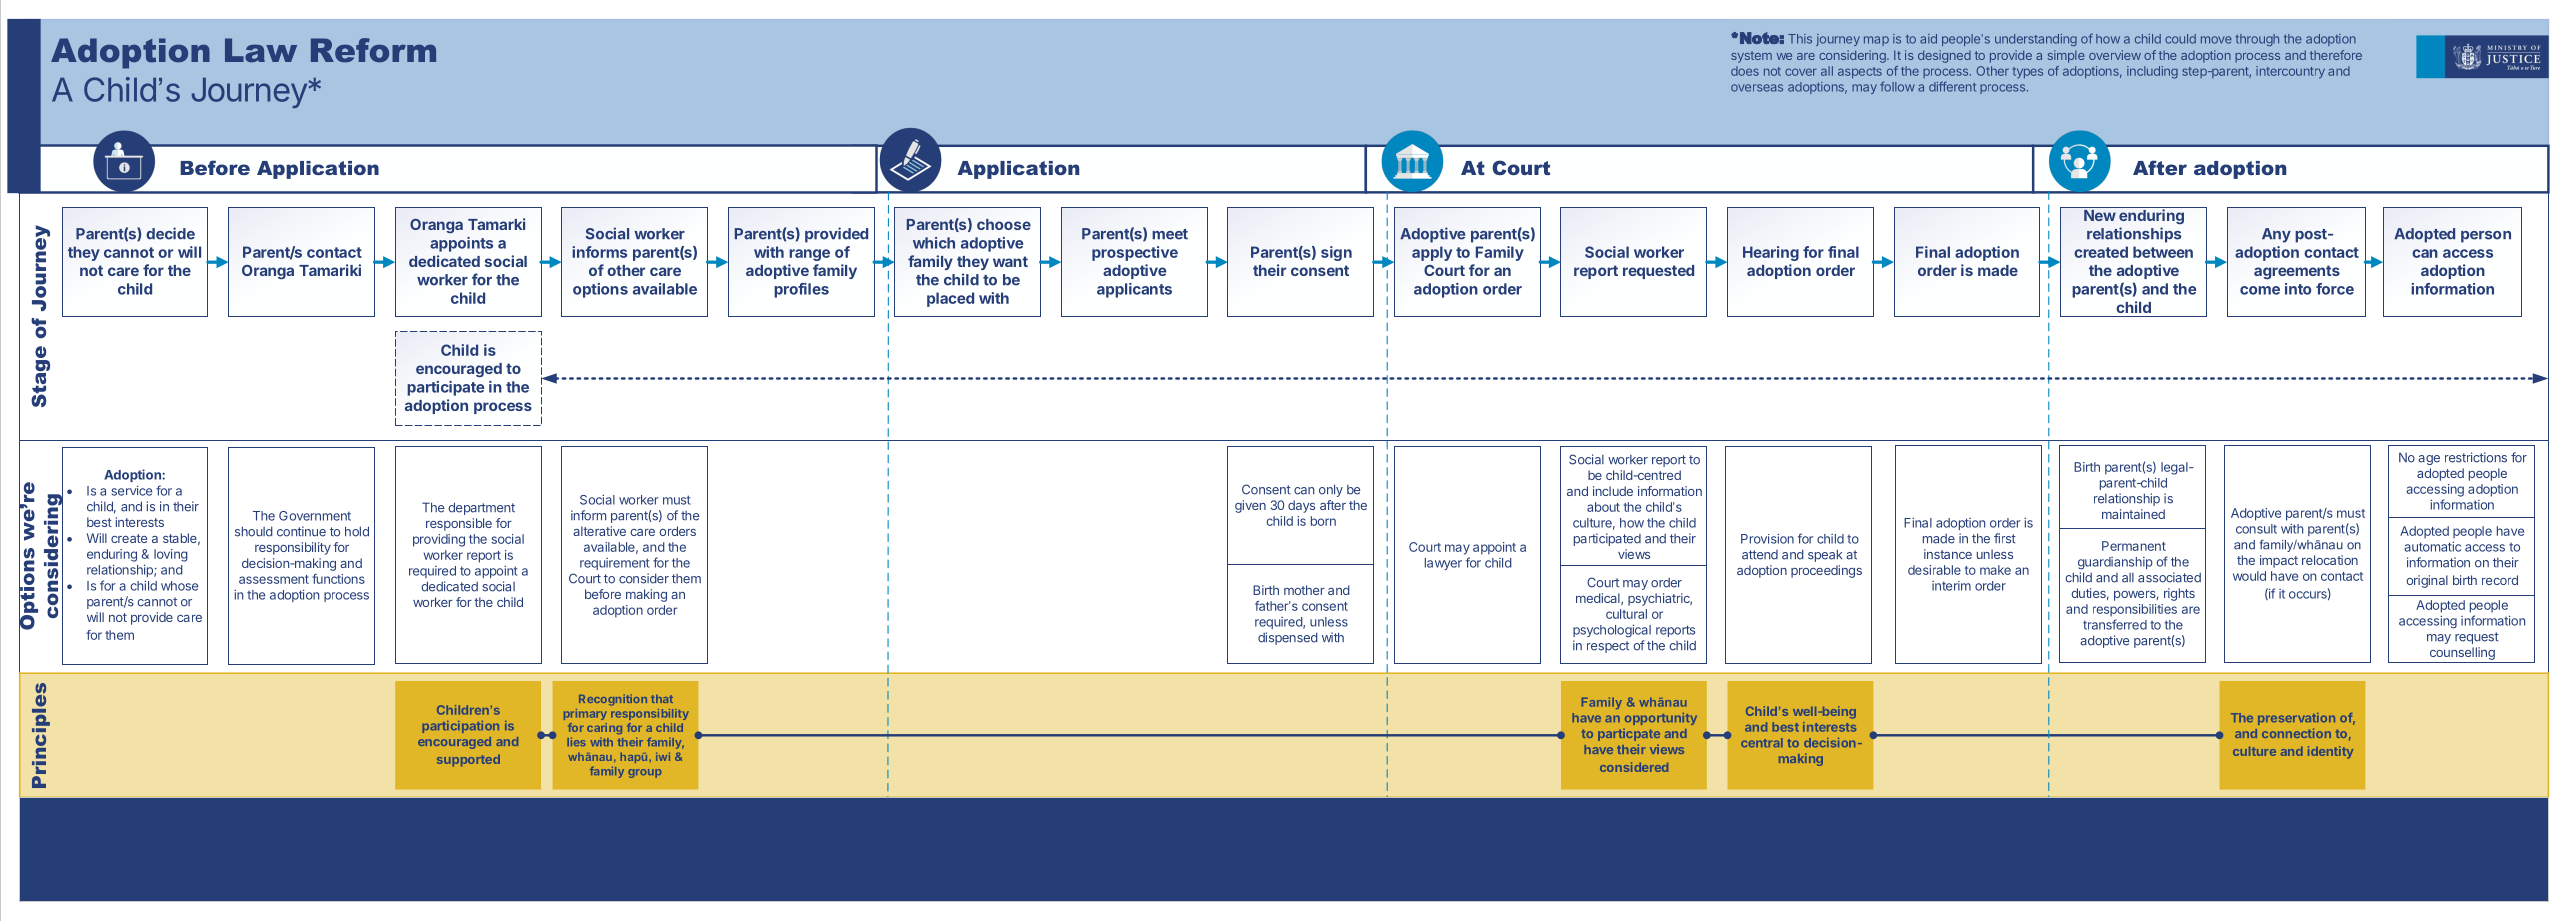 This screenshot has height=921, width=2568. I want to click on does, so click(1745, 71).
